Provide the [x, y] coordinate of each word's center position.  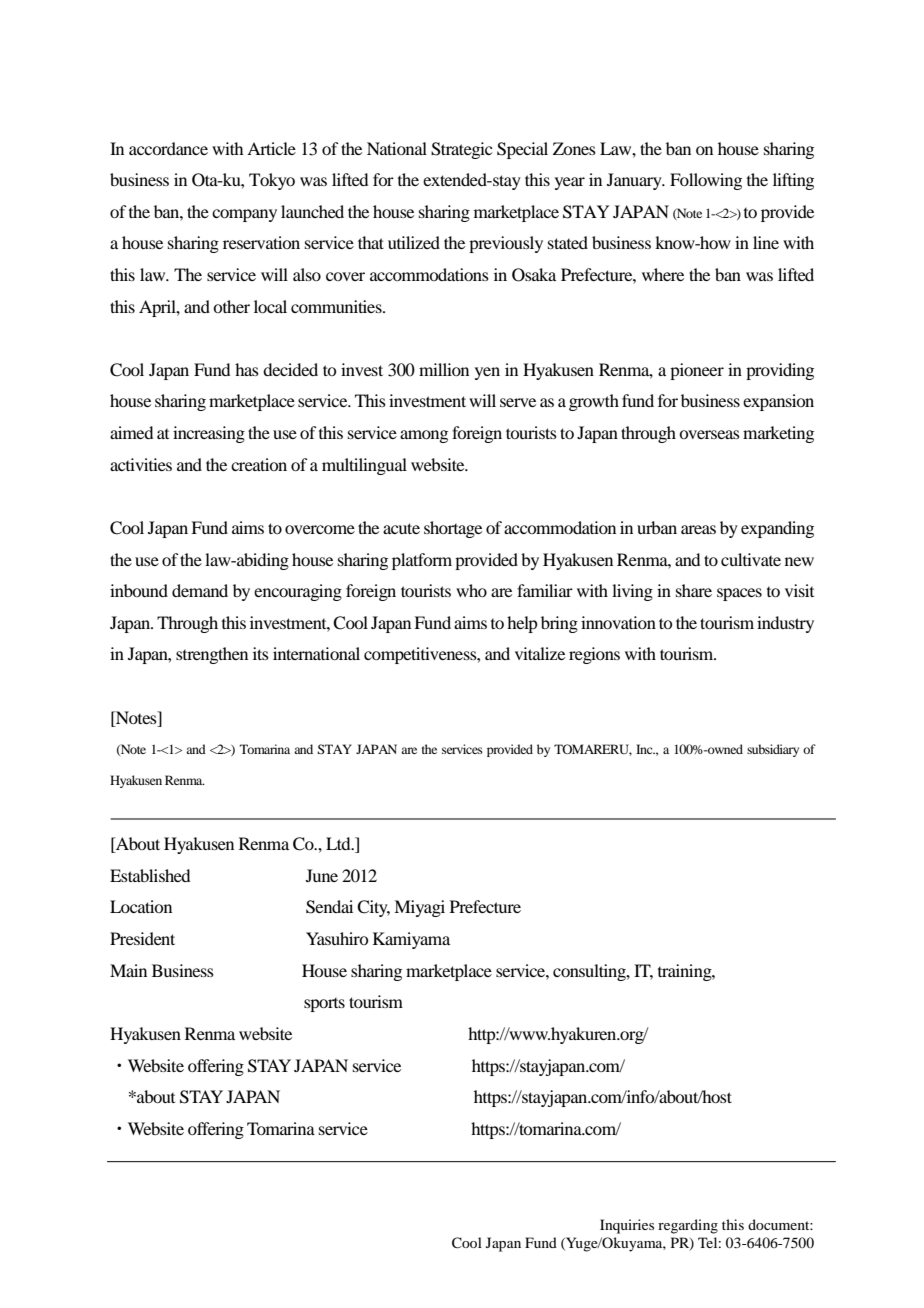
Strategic [461, 150]
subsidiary [773, 750]
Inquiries [627, 1226]
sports [324, 1005]
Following [706, 181]
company [244, 215]
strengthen [212, 655]
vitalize [540, 653]
